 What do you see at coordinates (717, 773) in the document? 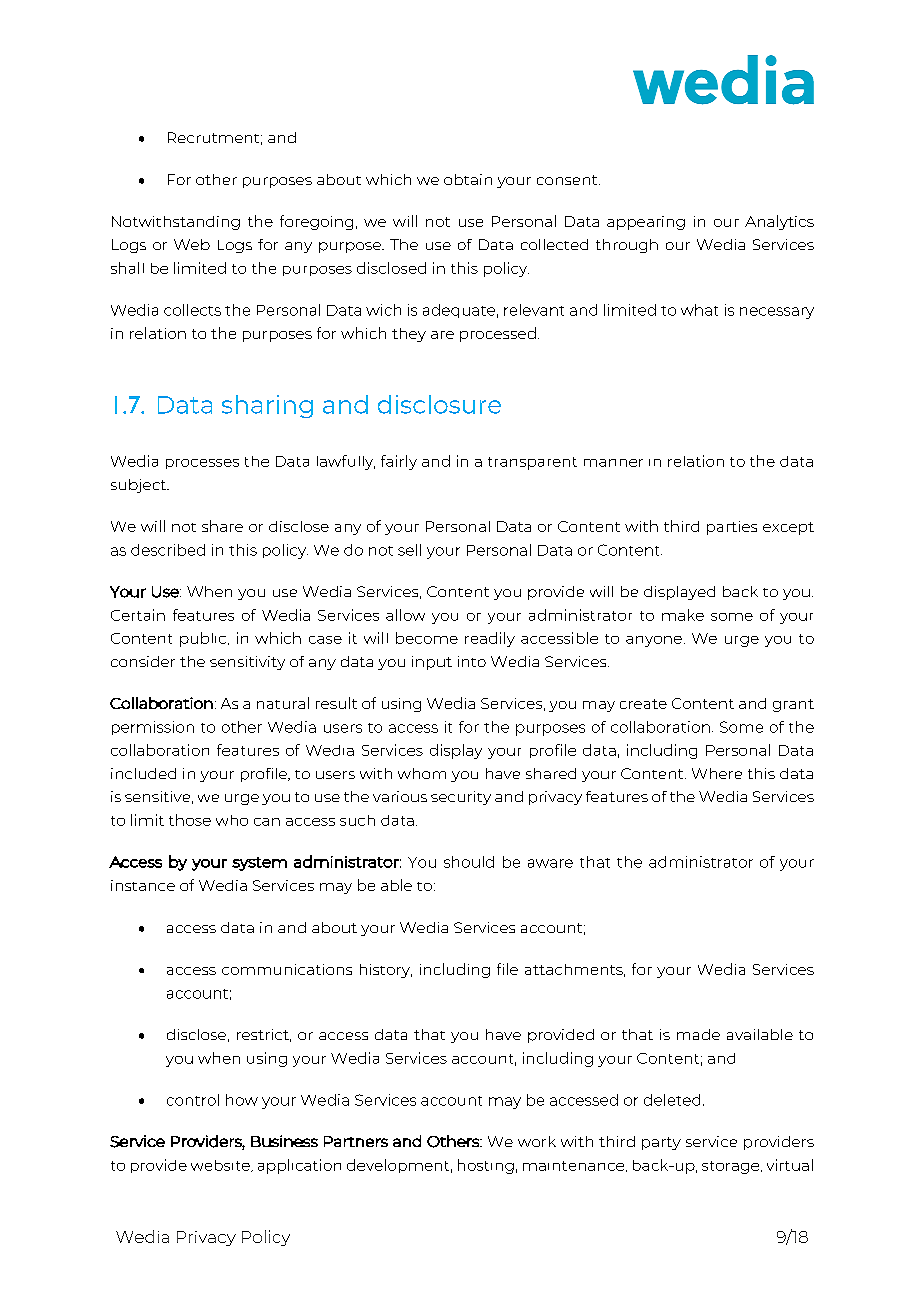
I see `Where` at bounding box center [717, 773].
